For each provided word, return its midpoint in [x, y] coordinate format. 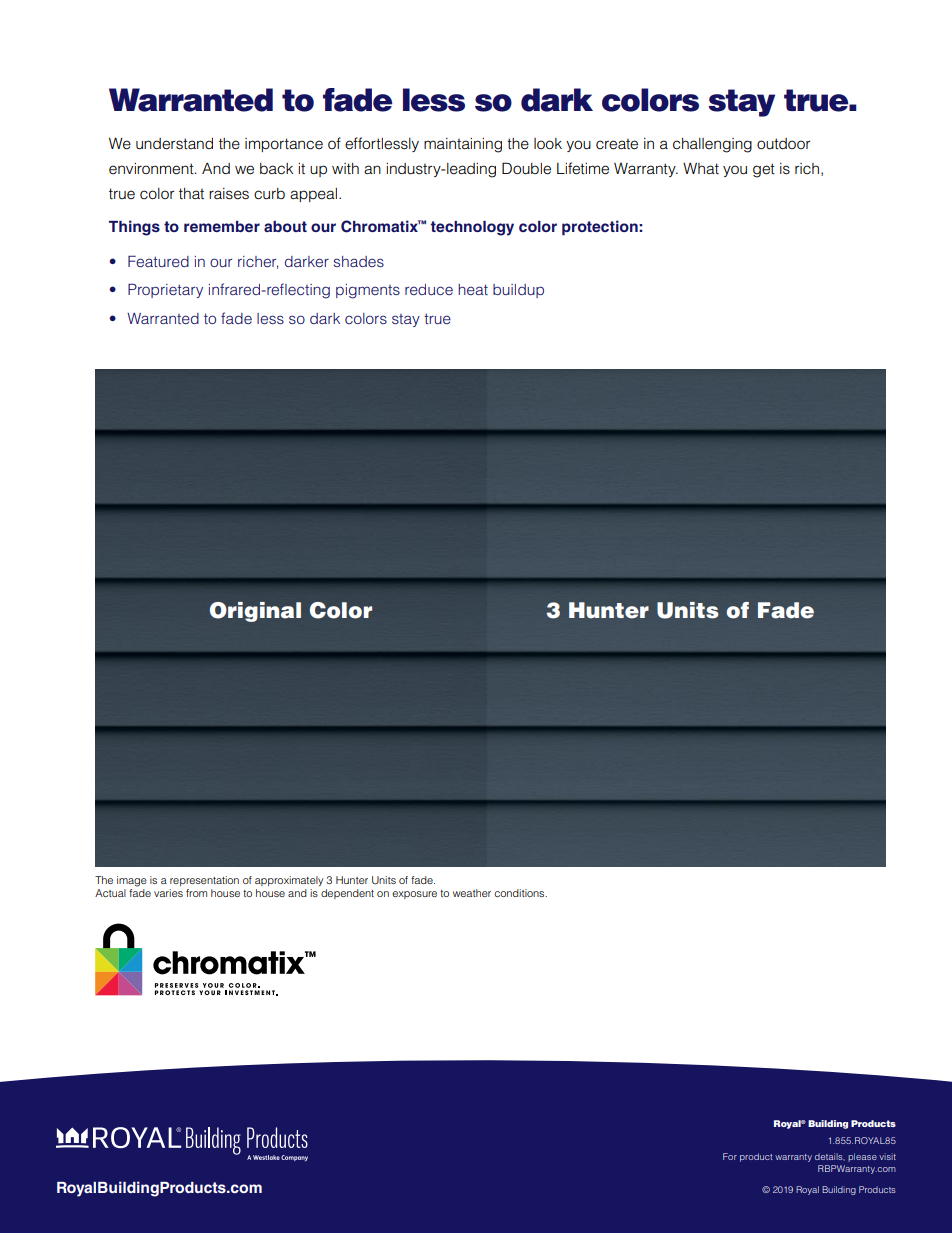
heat [473, 289]
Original [255, 612]
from [196, 893]
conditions [520, 893]
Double [526, 168]
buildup [518, 291]
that [191, 194]
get [764, 170]
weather [472, 893]
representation [204, 881]
